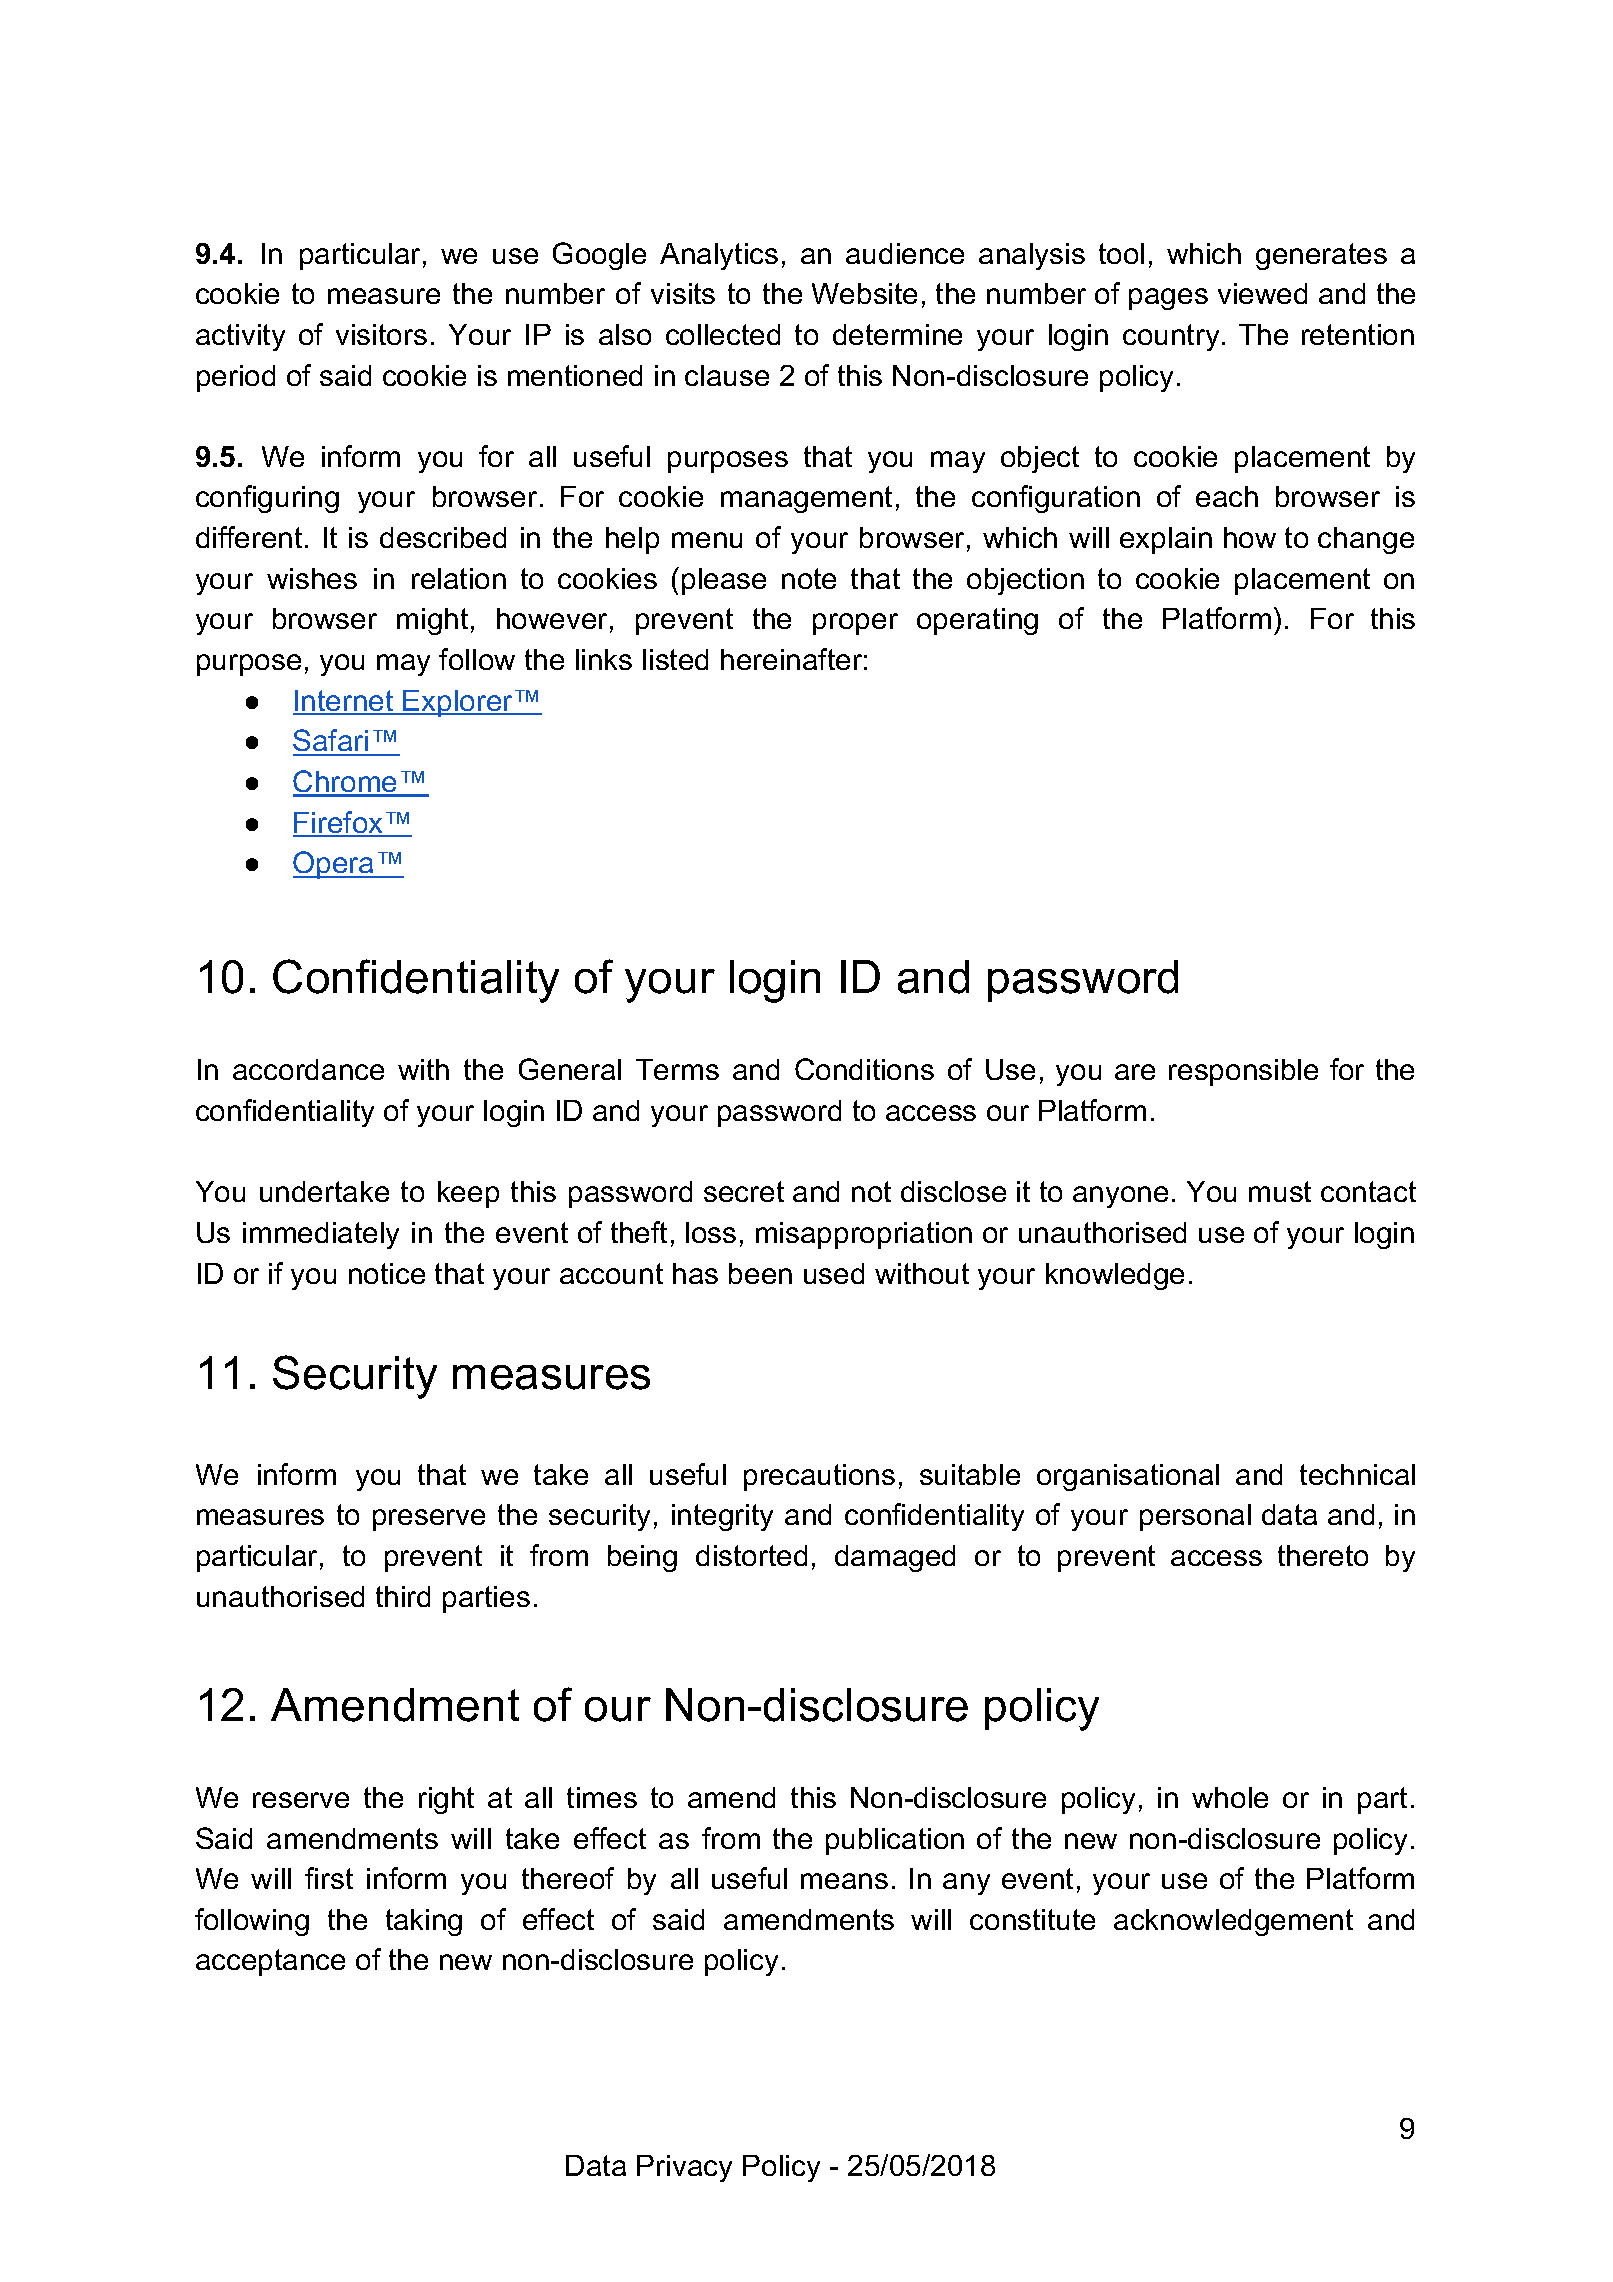 The width and height of the screenshot is (1613, 2282). What do you see at coordinates (684, 2168) in the screenshot?
I see `Privacy` at bounding box center [684, 2168].
